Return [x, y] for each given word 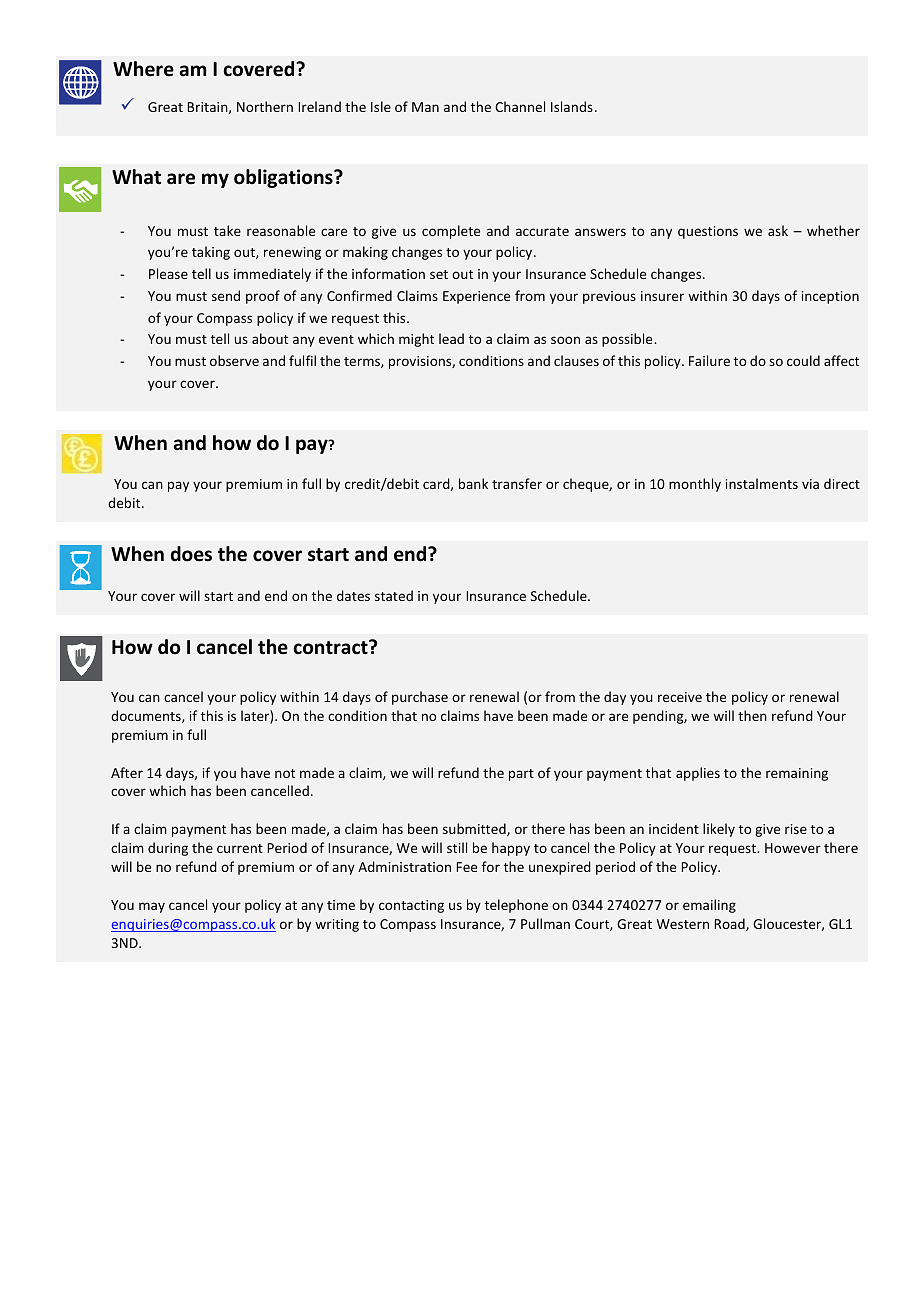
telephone [516, 906]
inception [830, 297]
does [191, 554]
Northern [265, 106]
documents [147, 716]
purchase [420, 698]
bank [473, 483]
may [152, 907]
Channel [520, 106]
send [226, 295]
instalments [762, 483]
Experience [476, 297]
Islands [572, 106]
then [752, 715]
